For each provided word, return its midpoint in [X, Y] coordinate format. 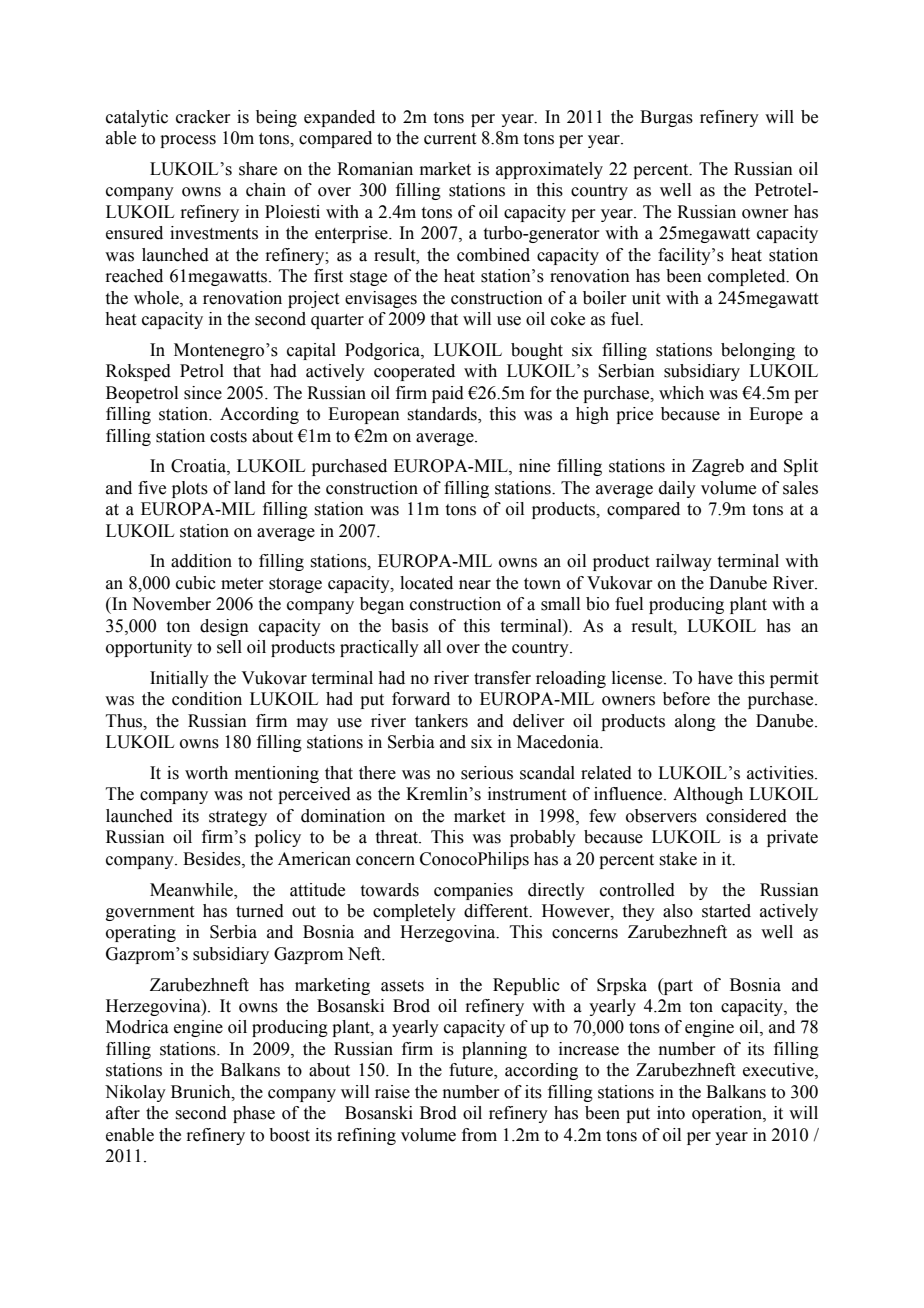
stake [678, 859]
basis [409, 626]
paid [448, 394]
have [715, 678]
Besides [213, 859]
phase [254, 1114]
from [479, 1135]
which [681, 393]
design [224, 627]
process [188, 141]
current [450, 139]
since [203, 393]
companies [473, 891]
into [671, 1113]
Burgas [666, 118]
